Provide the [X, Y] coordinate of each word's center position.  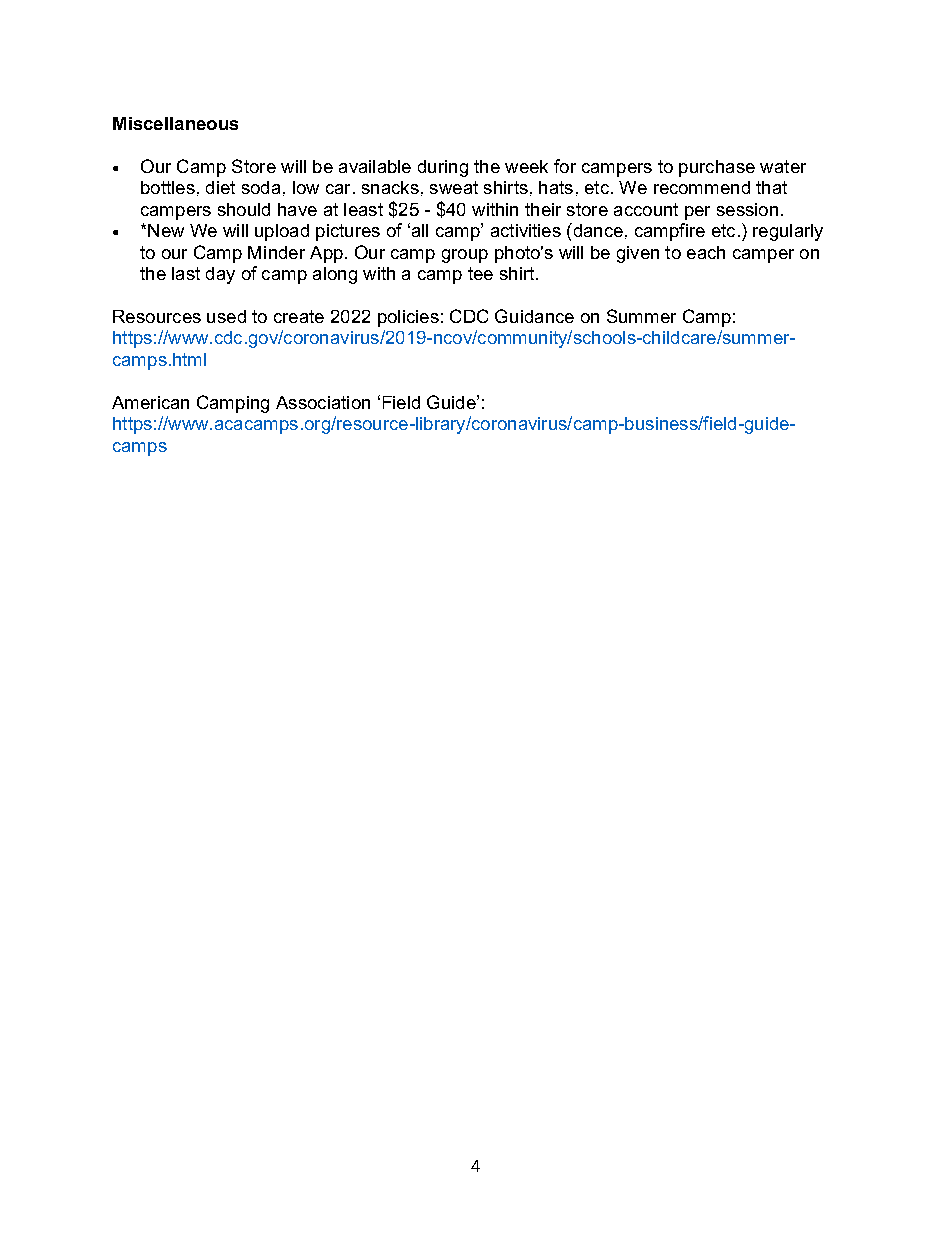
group [465, 256]
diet [220, 187]
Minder [276, 252]
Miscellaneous [175, 123]
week [526, 166]
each [706, 252]
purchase [717, 168]
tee [480, 273]
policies [408, 318]
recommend [702, 187]
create [299, 316]
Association [323, 402]
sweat [454, 187]
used [226, 316]
